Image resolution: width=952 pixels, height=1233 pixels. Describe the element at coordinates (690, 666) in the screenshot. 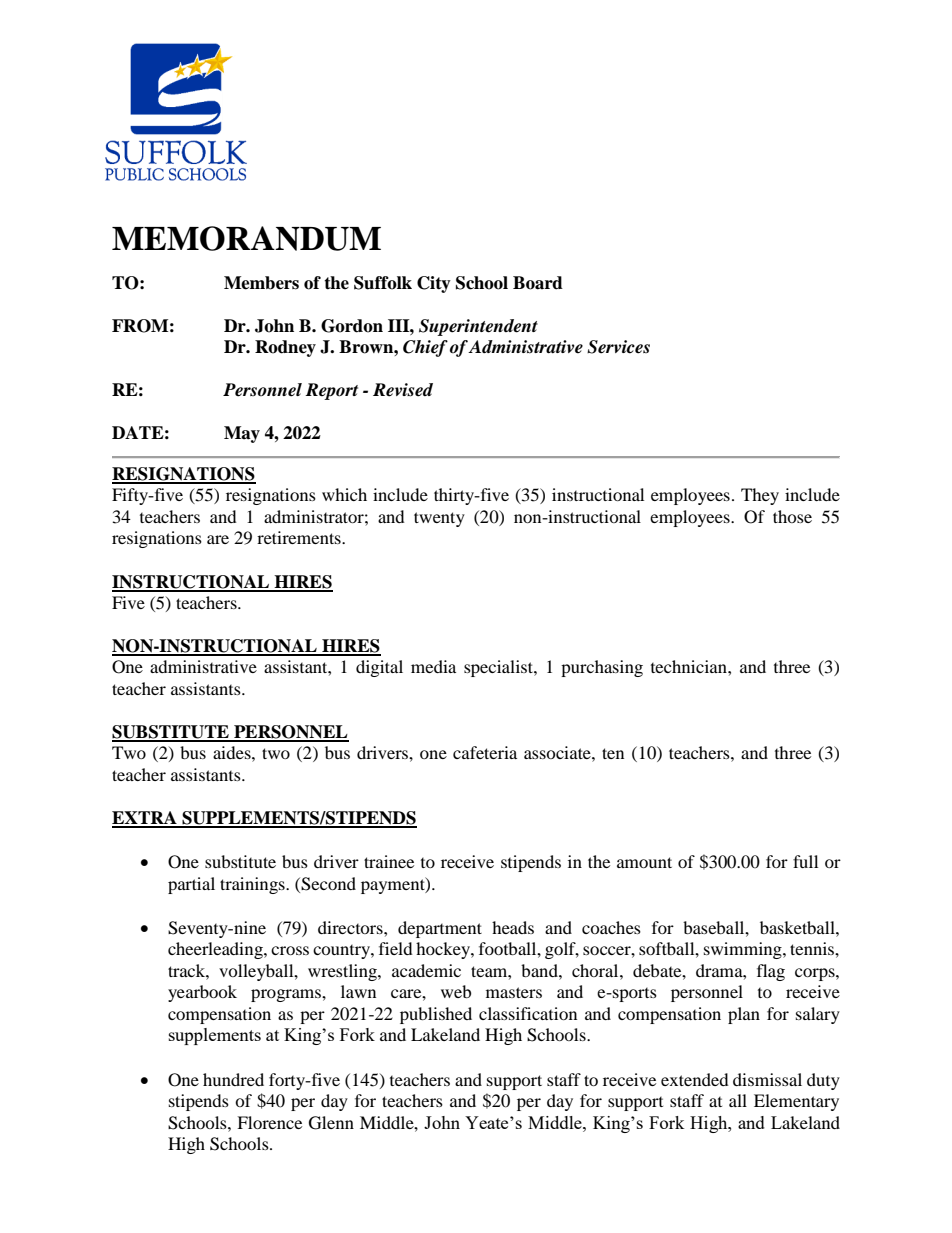

I see `technician` at that location.
